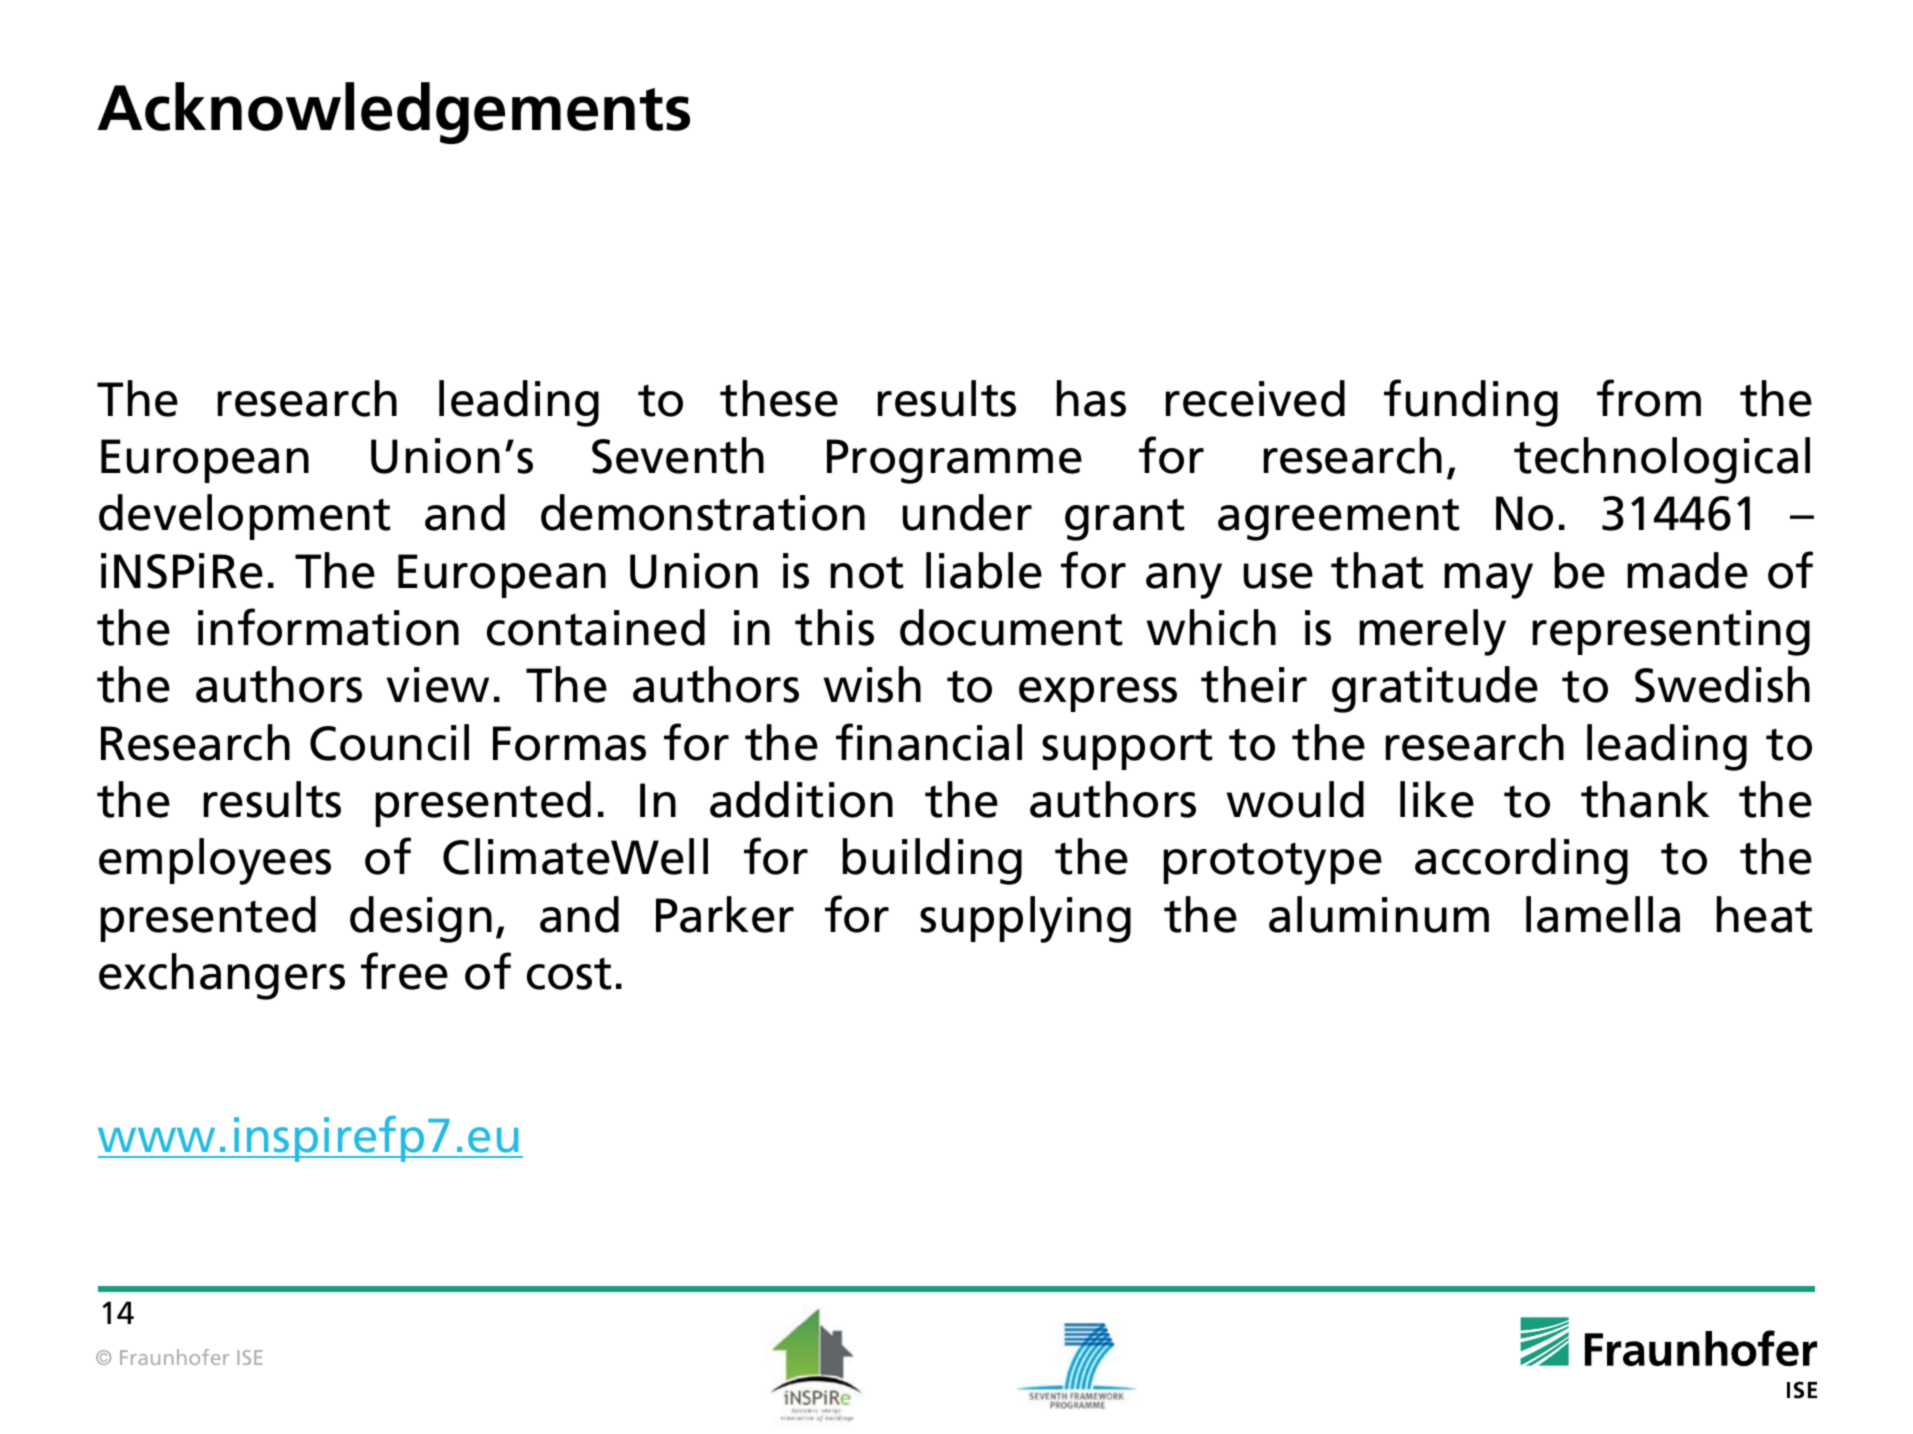  What do you see at coordinates (244, 517) in the page?
I see `development` at bounding box center [244, 517].
